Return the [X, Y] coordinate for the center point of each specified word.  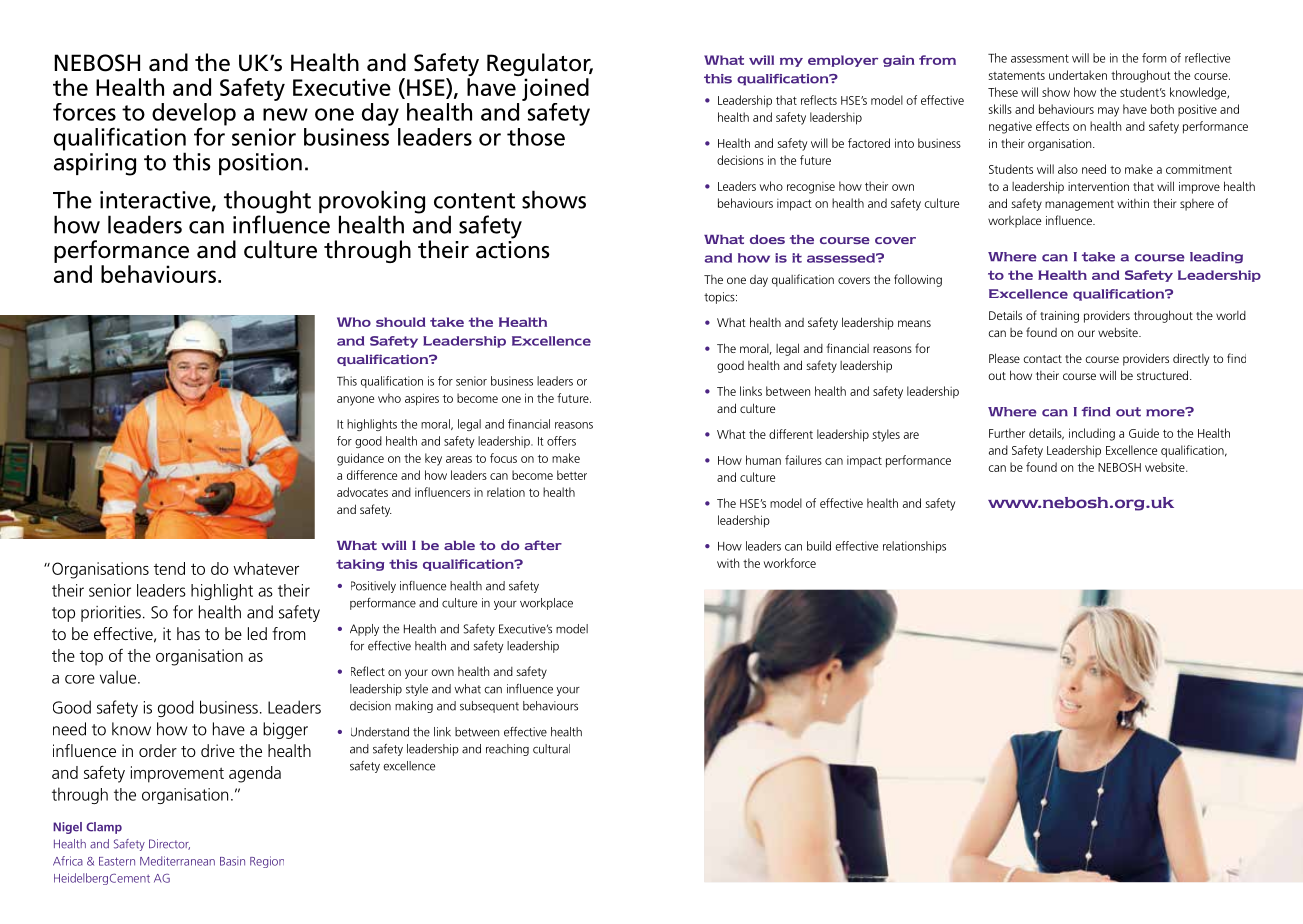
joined [555, 89]
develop [194, 114]
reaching [507, 750]
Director [169, 844]
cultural [551, 749]
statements [1017, 76]
